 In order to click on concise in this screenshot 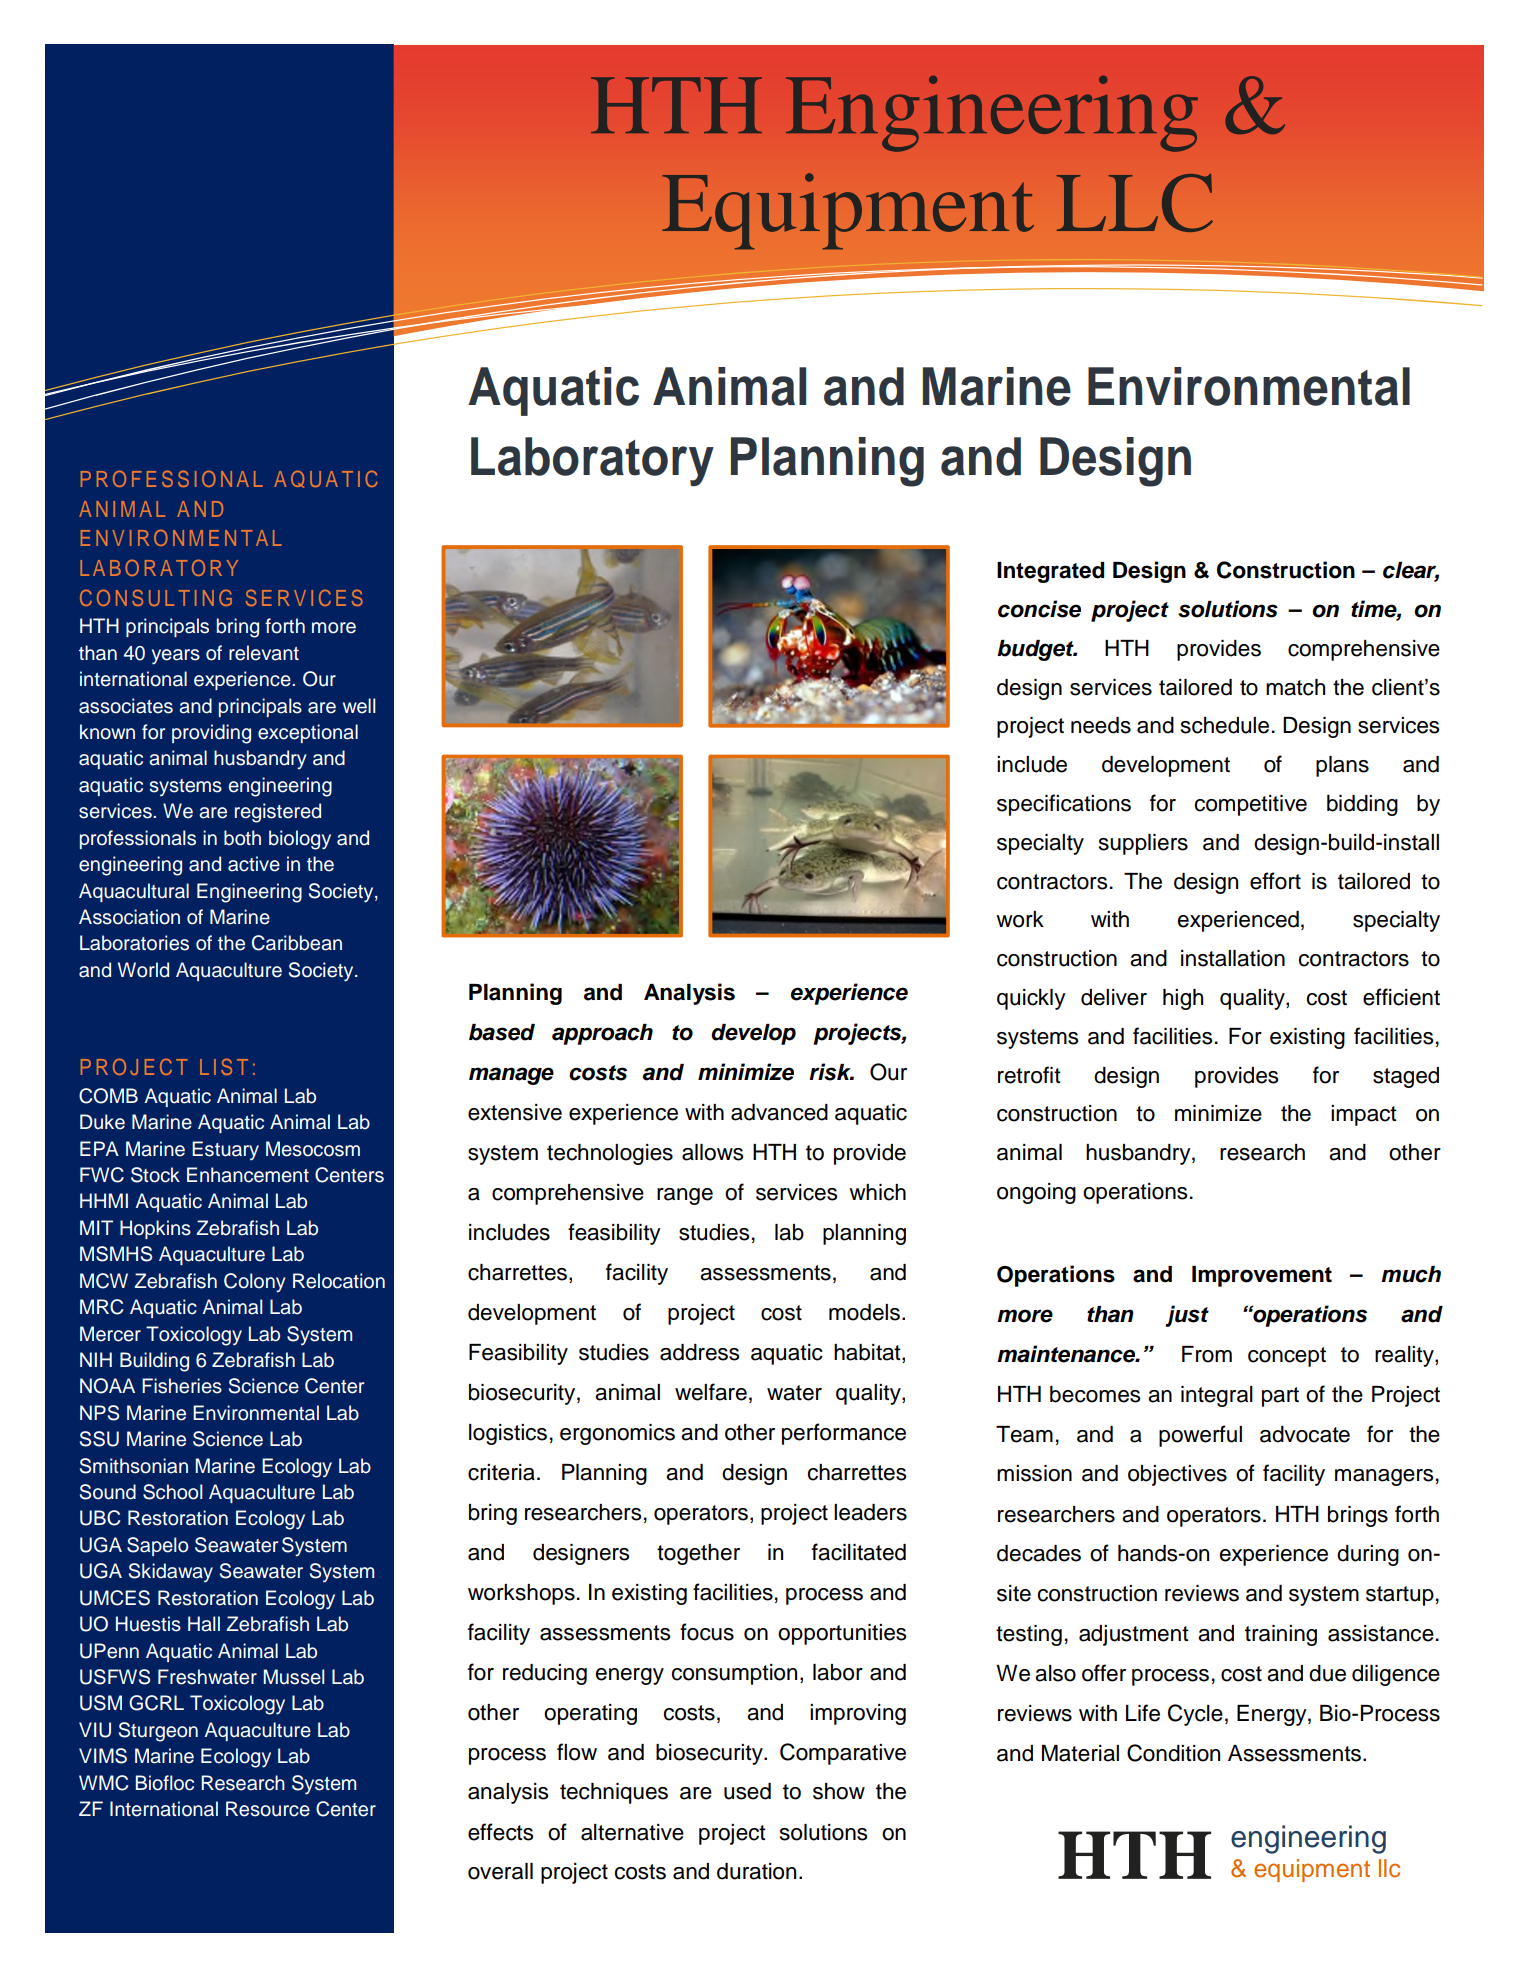, I will do `click(1039, 609)`.
